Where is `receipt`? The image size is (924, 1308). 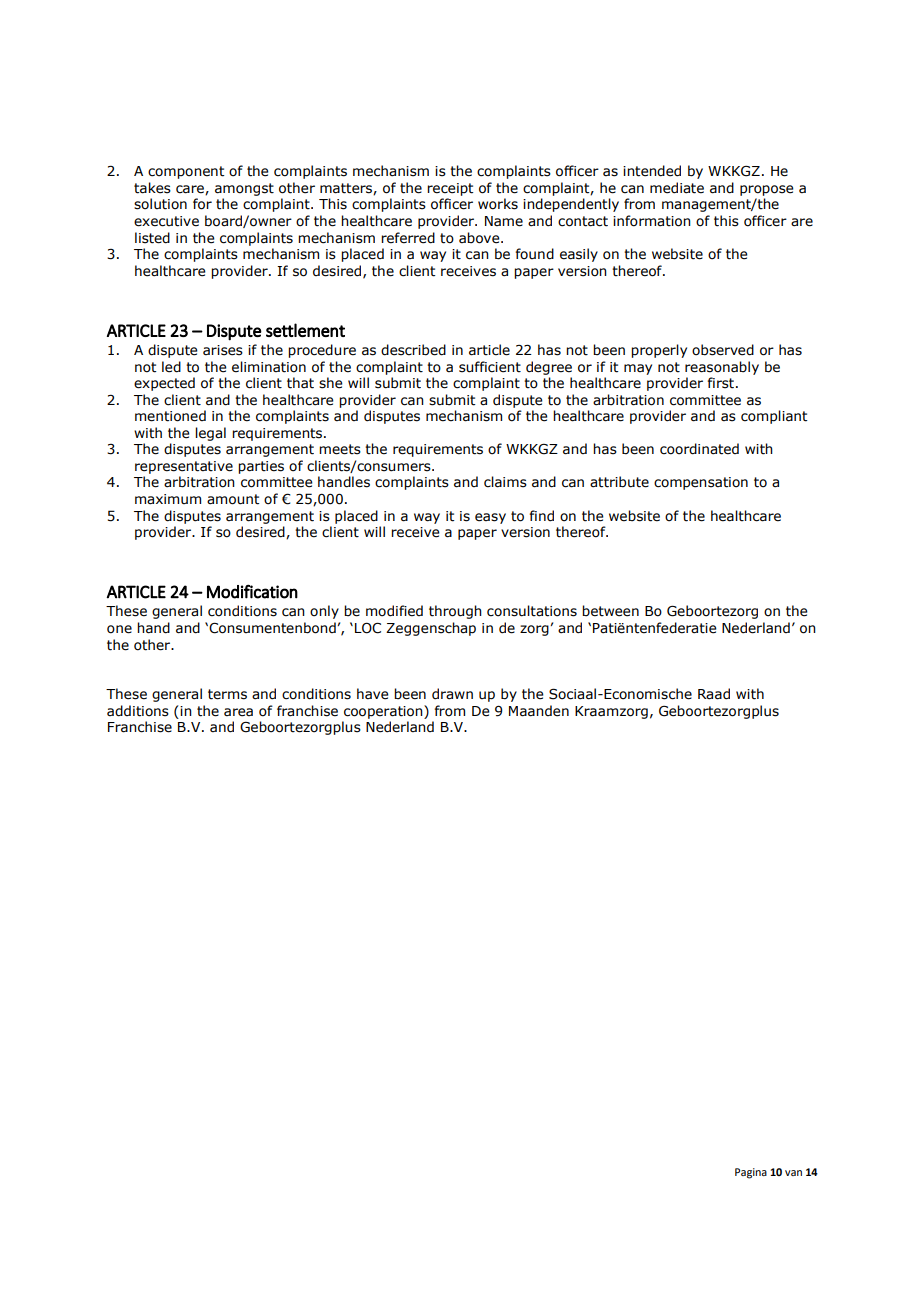
receipt is located at coordinates (450, 189).
